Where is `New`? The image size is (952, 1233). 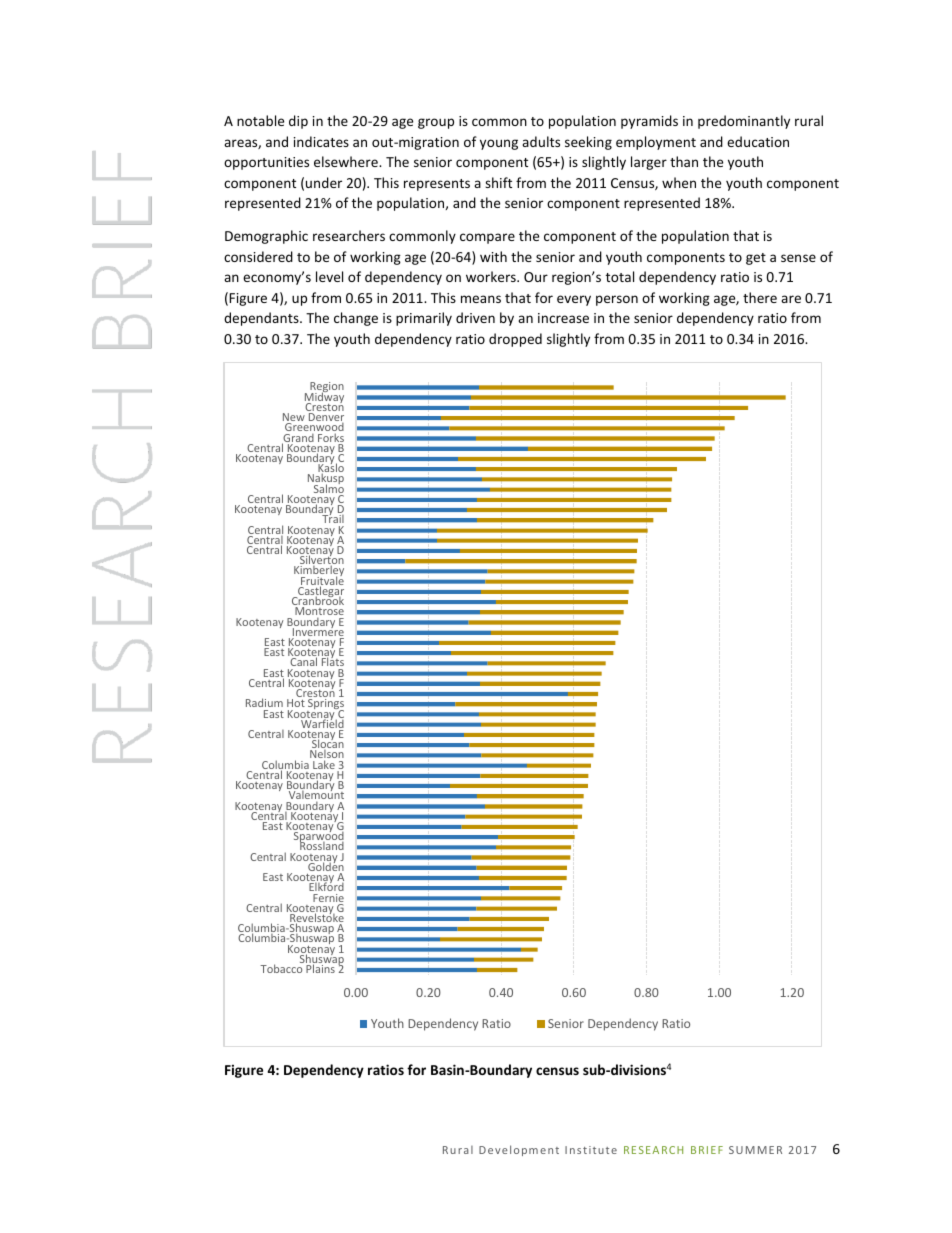
New is located at coordinates (294, 418).
